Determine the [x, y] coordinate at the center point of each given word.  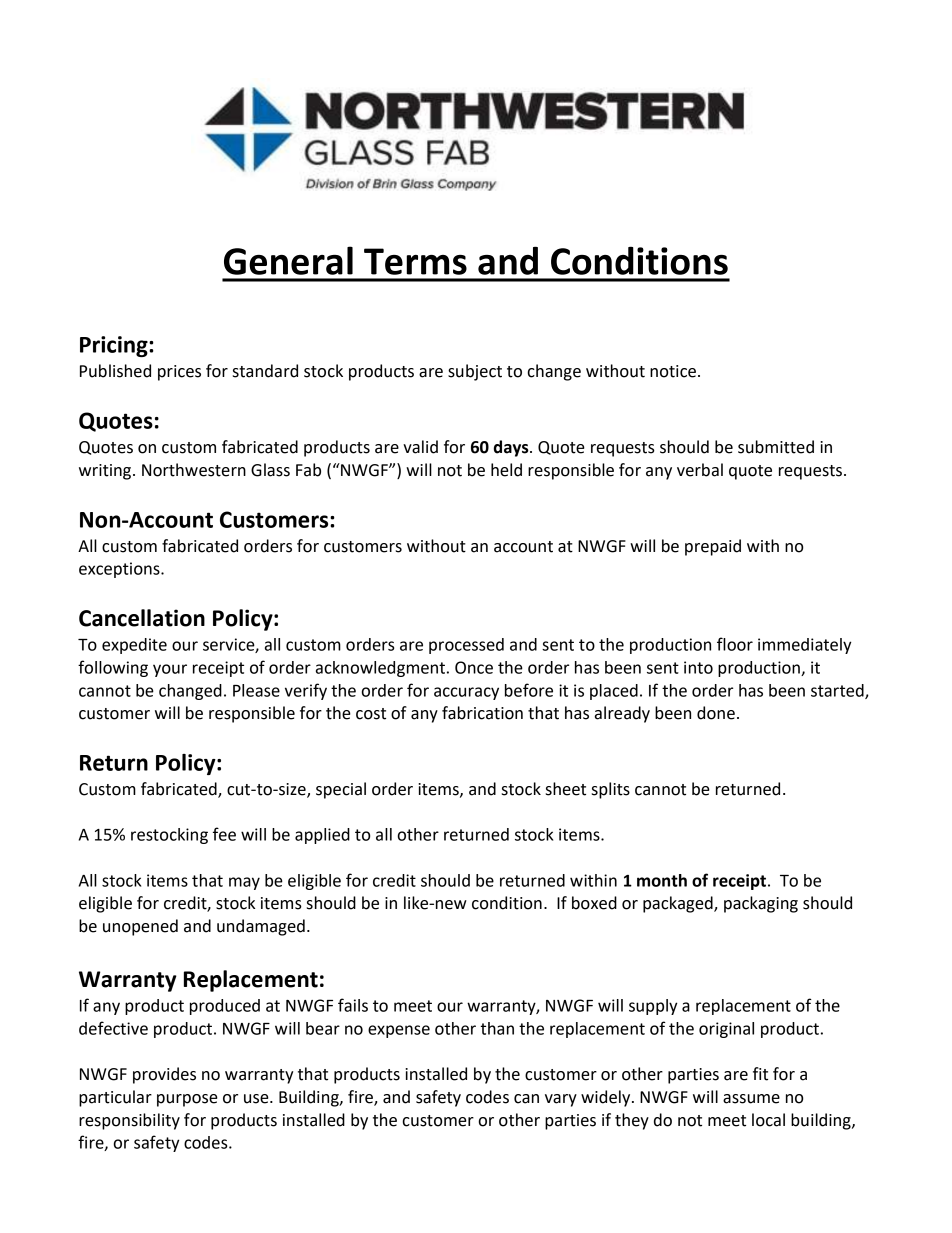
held [506, 470]
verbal [700, 470]
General [288, 260]
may [244, 883]
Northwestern [194, 470]
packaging [761, 904]
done [716, 713]
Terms [415, 261]
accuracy [466, 693]
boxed [594, 903]
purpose [187, 1100]
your [170, 670]
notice [673, 371]
